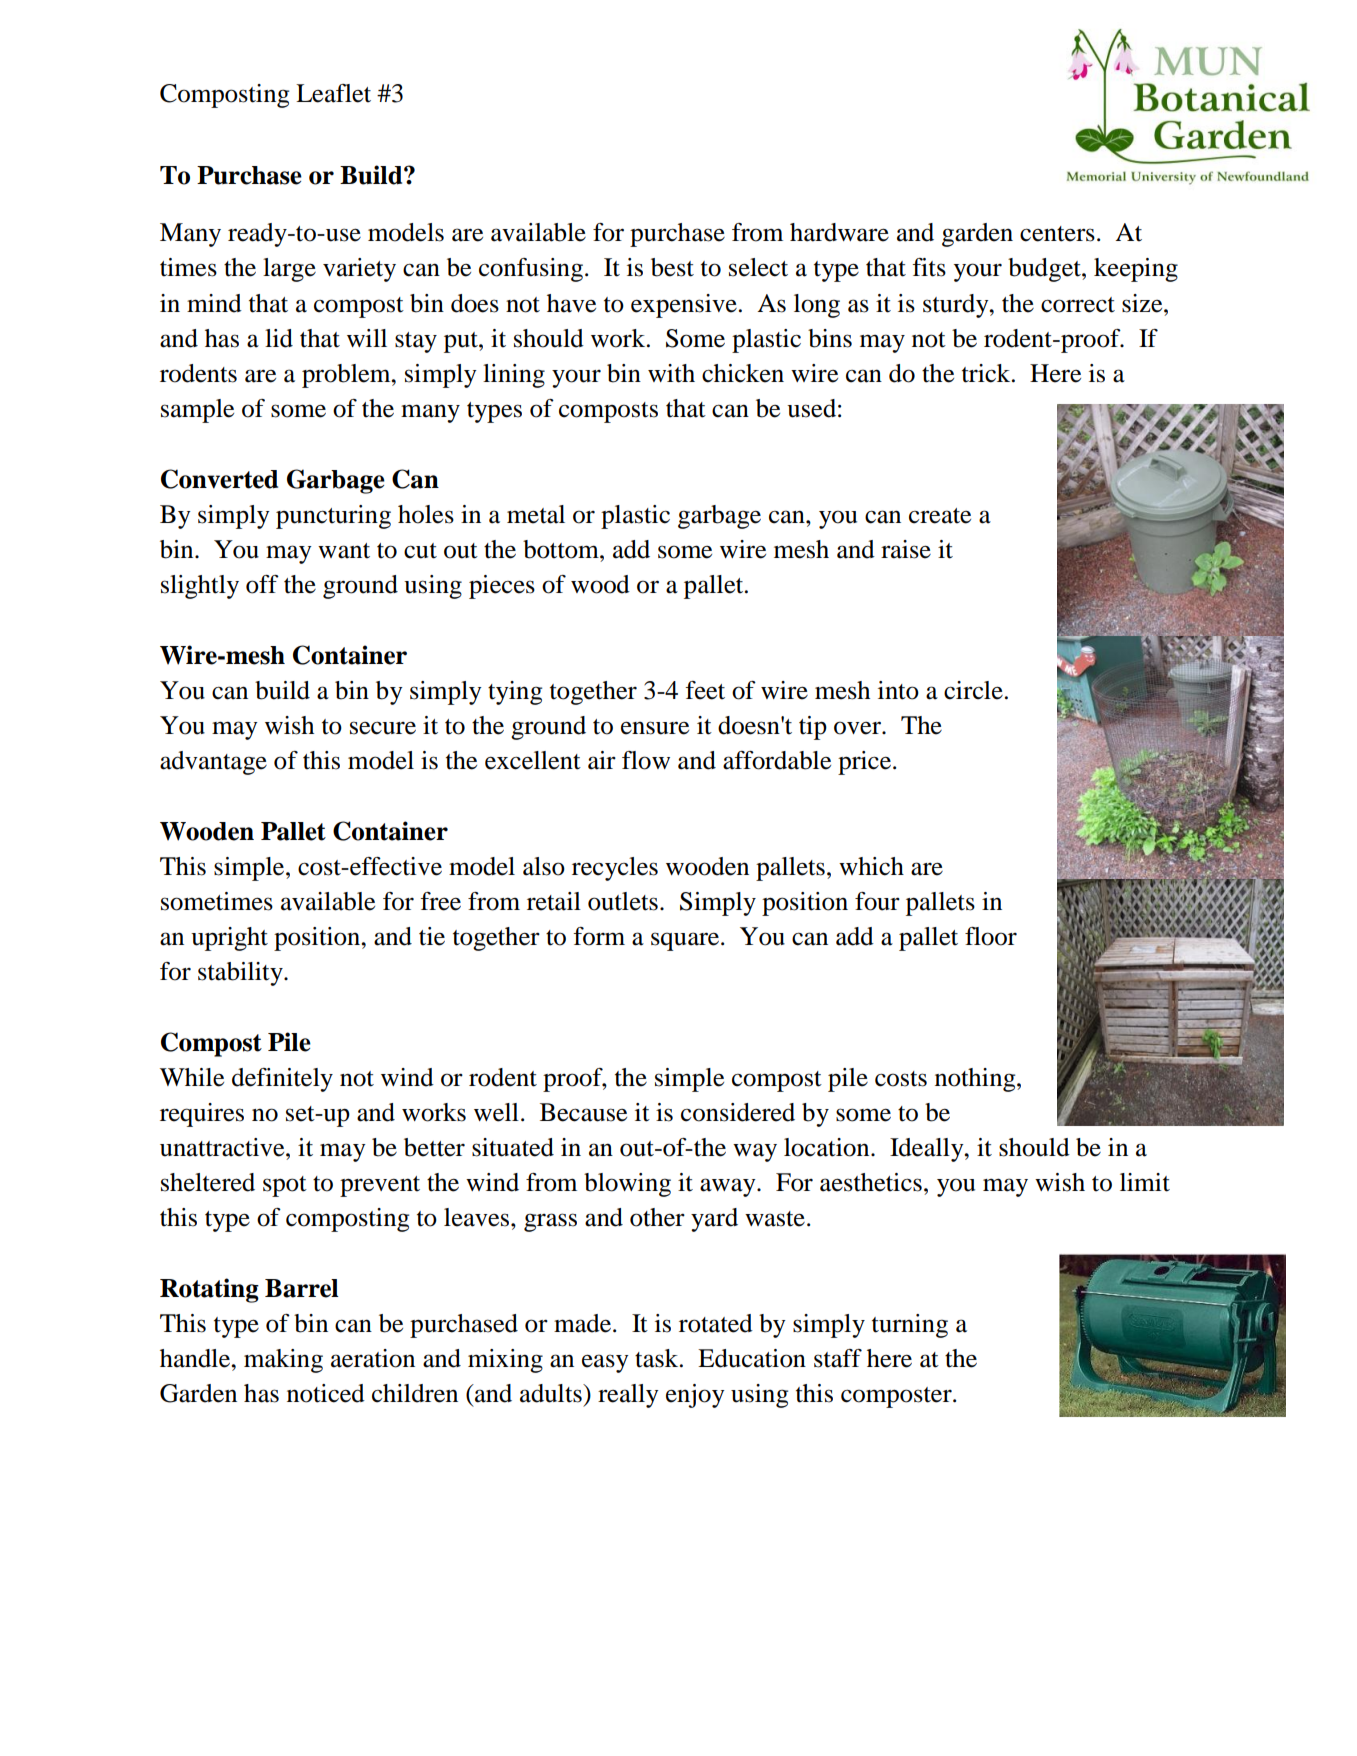 This document has height=1756, width=1357. I want to click on best, so click(672, 267).
